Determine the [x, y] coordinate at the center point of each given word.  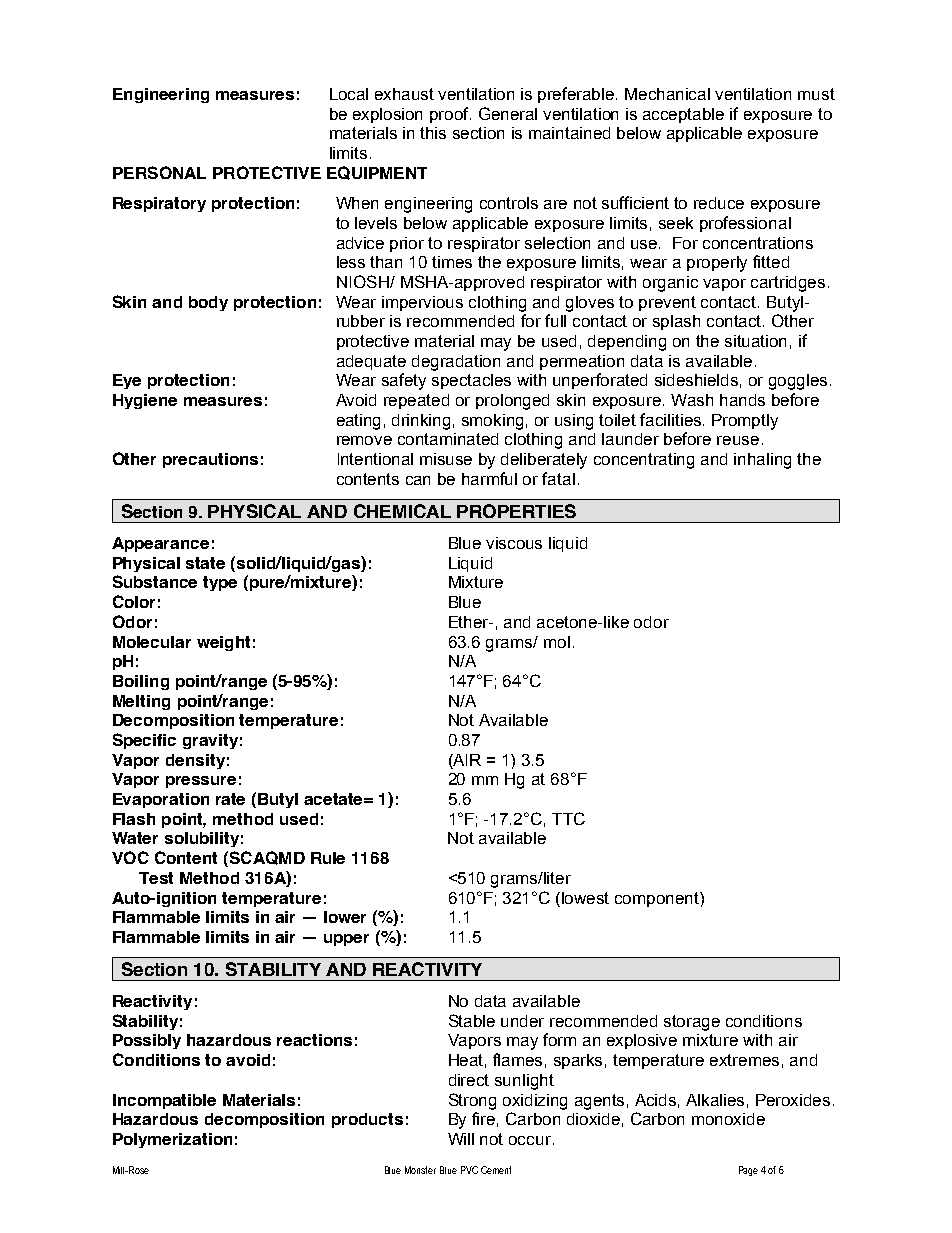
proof [450, 115]
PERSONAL [159, 172]
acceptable [683, 115]
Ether [470, 622]
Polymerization [172, 1140]
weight [223, 643]
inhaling [762, 461]
